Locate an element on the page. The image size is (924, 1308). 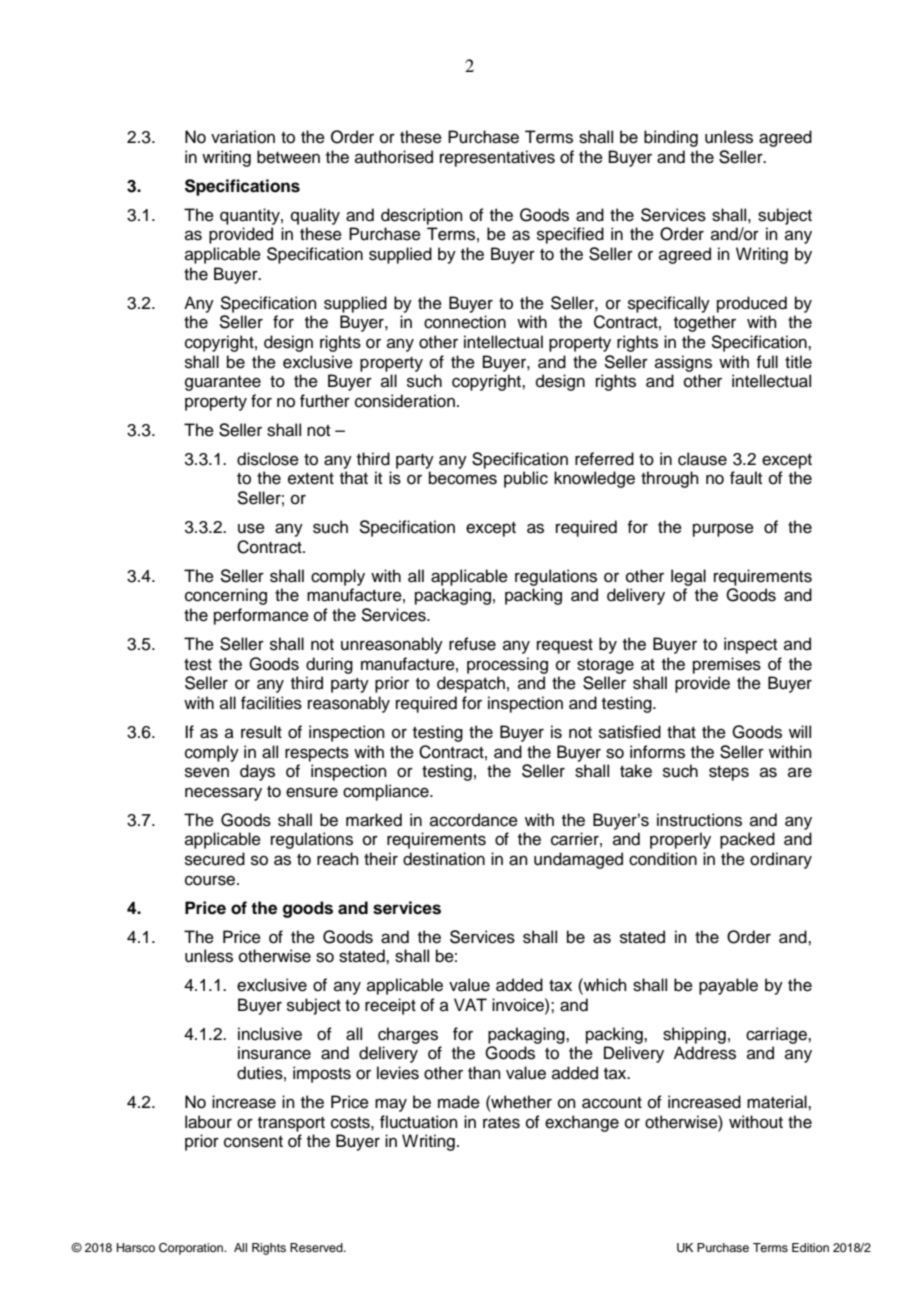
representatives is located at coordinates (497, 158).
